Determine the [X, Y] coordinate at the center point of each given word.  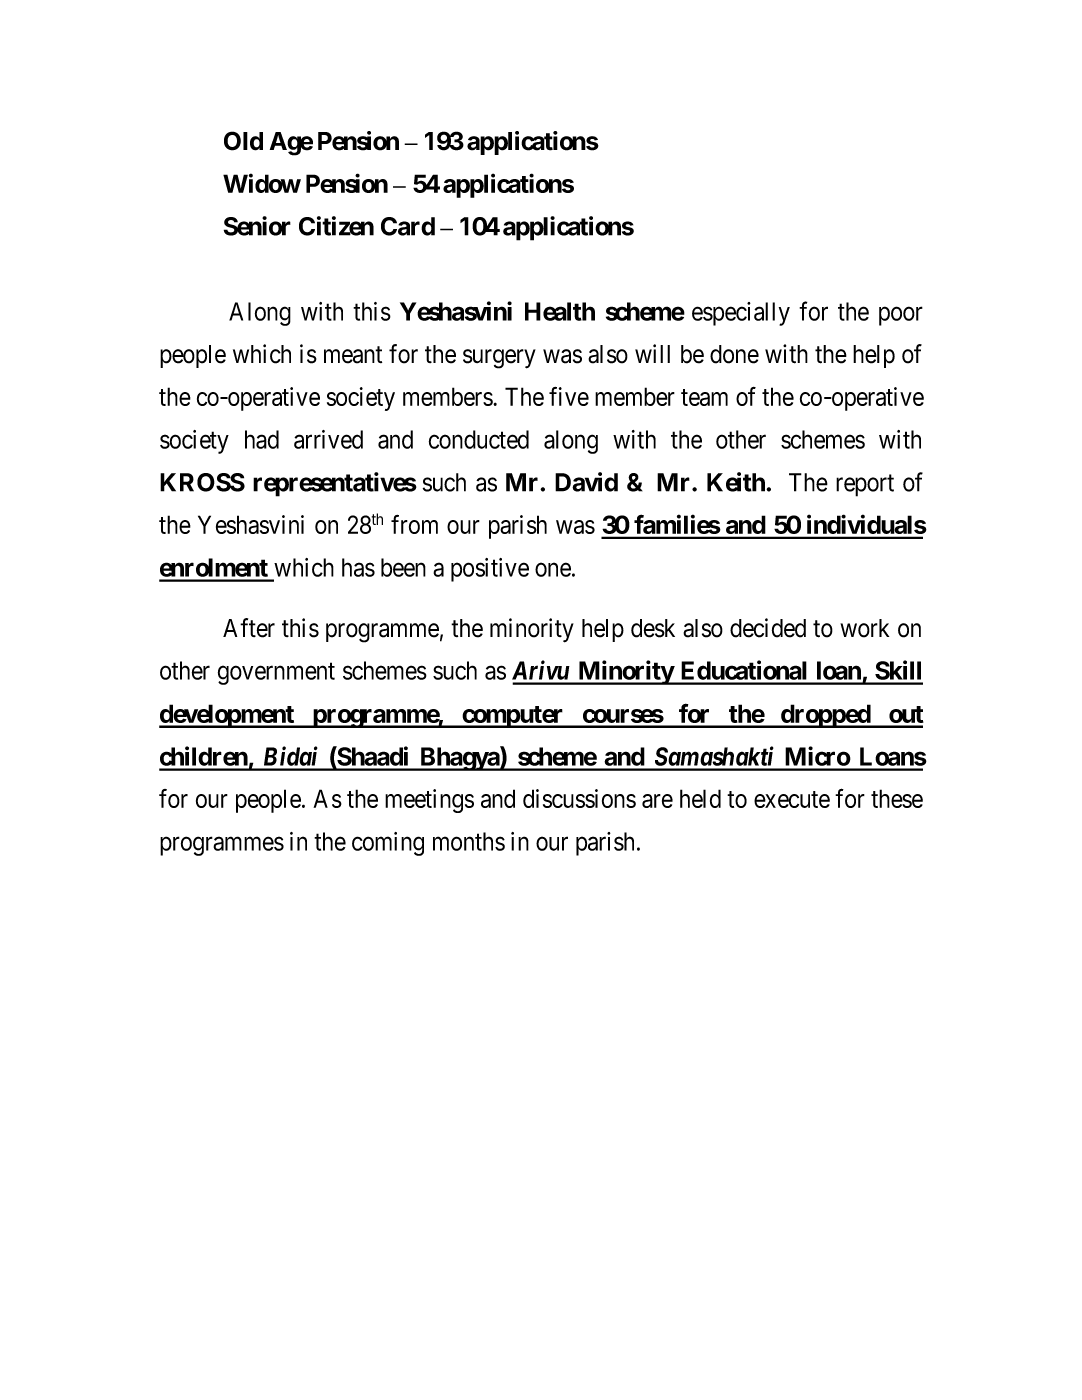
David [586, 482]
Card [408, 226]
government [276, 674]
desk [653, 628]
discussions [579, 798]
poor [901, 316]
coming [388, 844]
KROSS [202, 482]
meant [353, 355]
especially [741, 314]
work [864, 628]
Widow [262, 183]
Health [560, 311]
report [865, 486]
